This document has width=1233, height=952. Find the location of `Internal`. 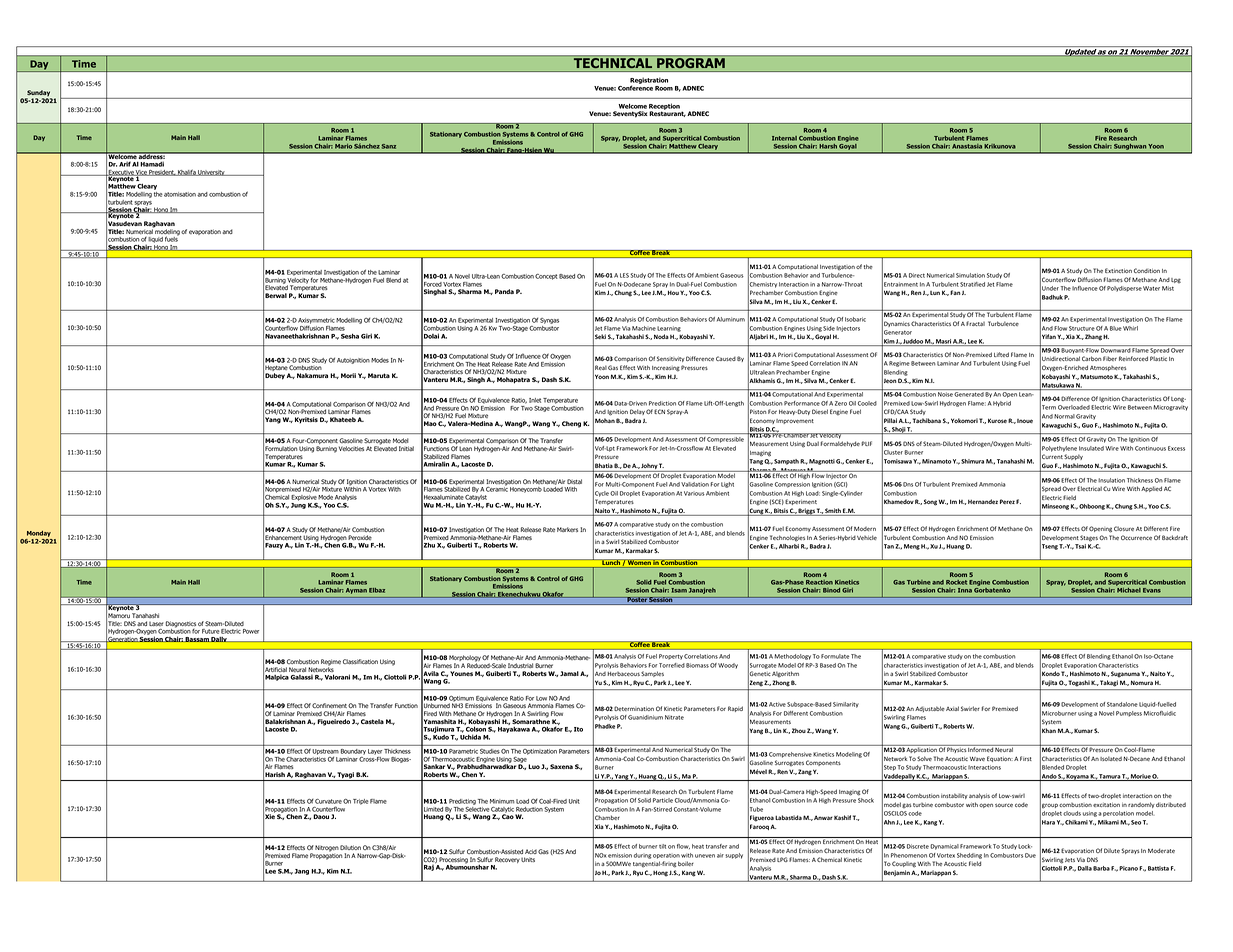

Internal is located at coordinates (784, 138).
